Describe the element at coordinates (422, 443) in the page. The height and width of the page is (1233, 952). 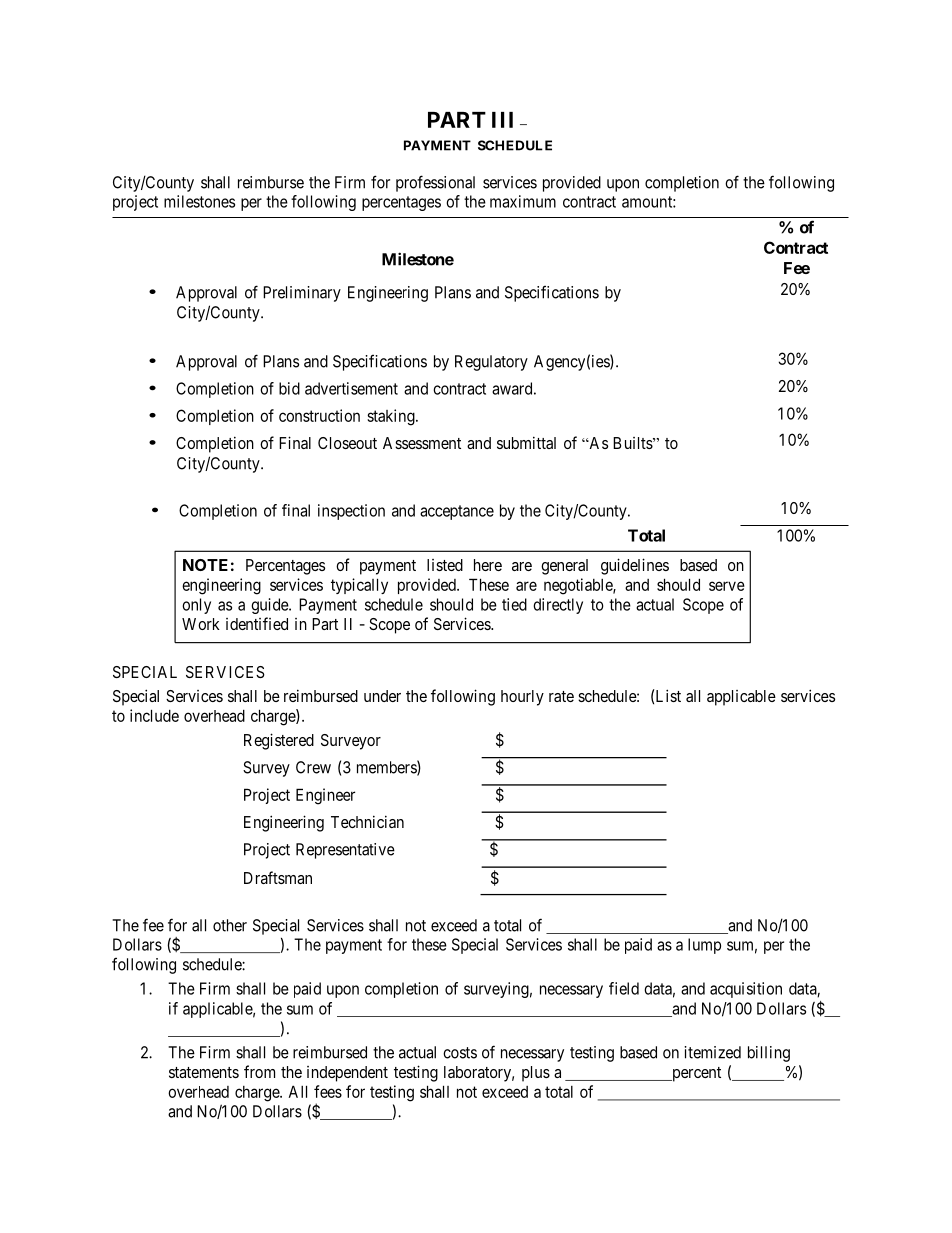
I see `Assessment` at that location.
